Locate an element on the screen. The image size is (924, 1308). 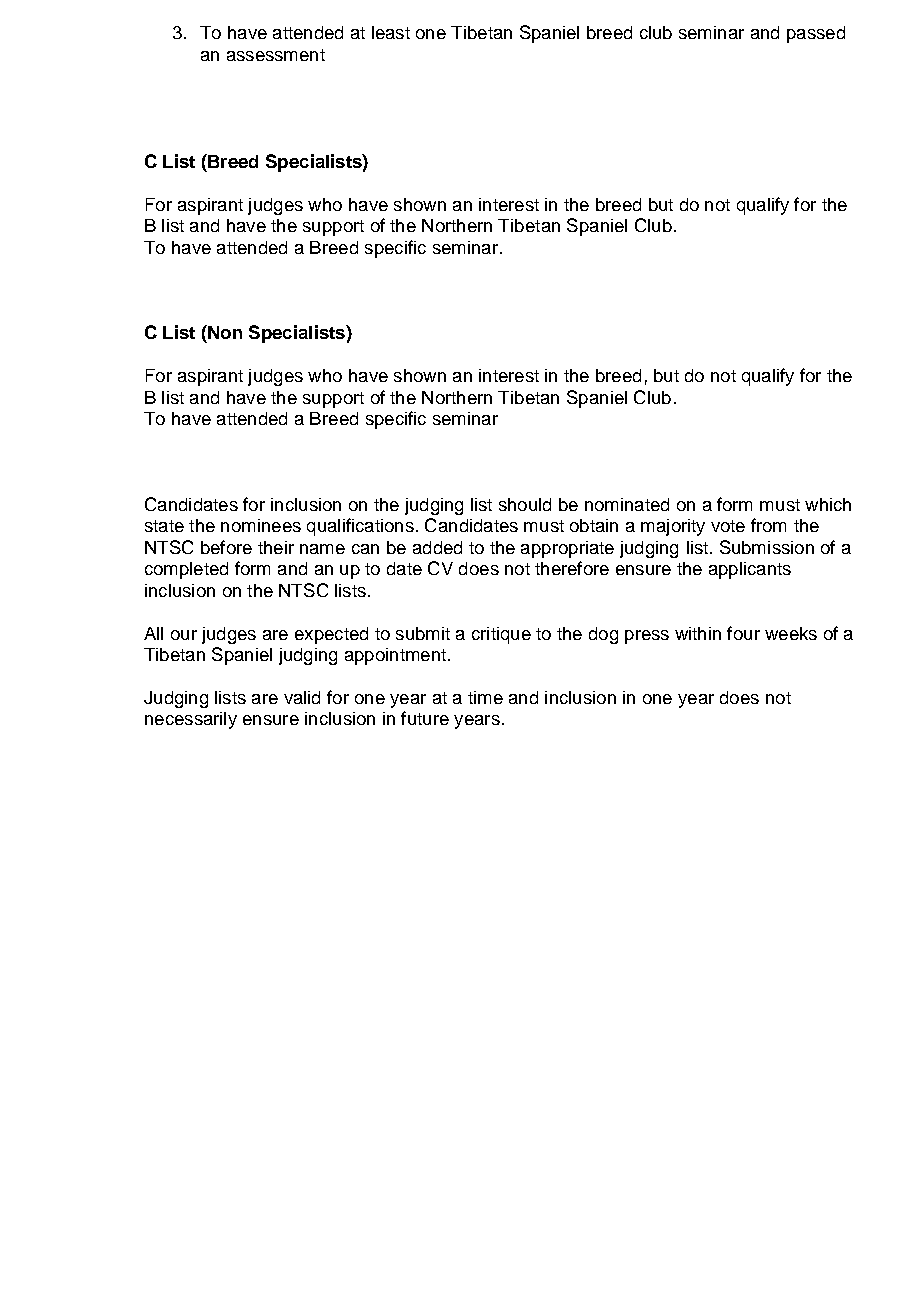
least is located at coordinates (391, 32).
